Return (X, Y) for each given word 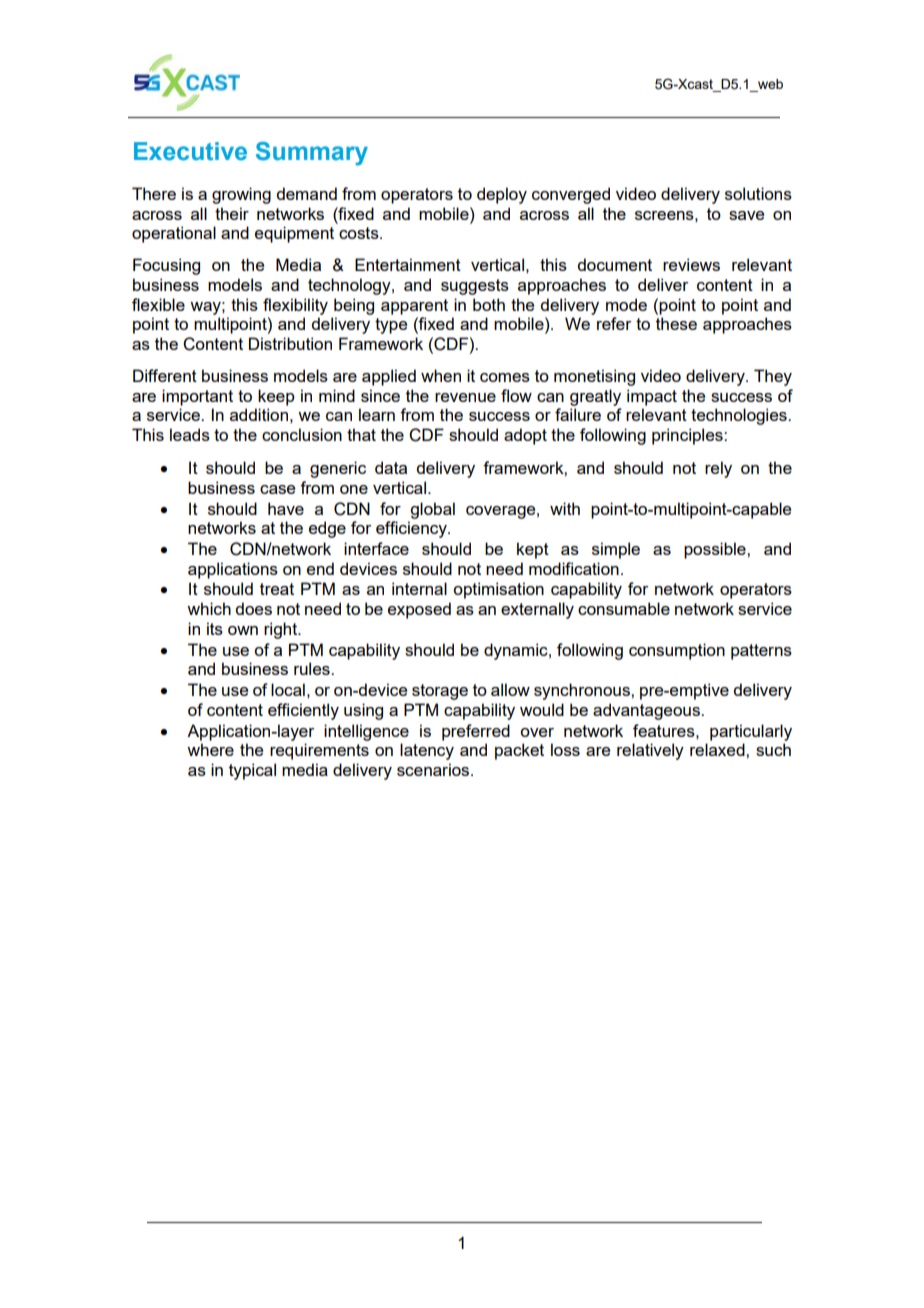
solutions (758, 193)
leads (190, 434)
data (391, 467)
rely (718, 469)
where (210, 749)
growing (241, 195)
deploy (502, 195)
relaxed (718, 749)
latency (427, 751)
